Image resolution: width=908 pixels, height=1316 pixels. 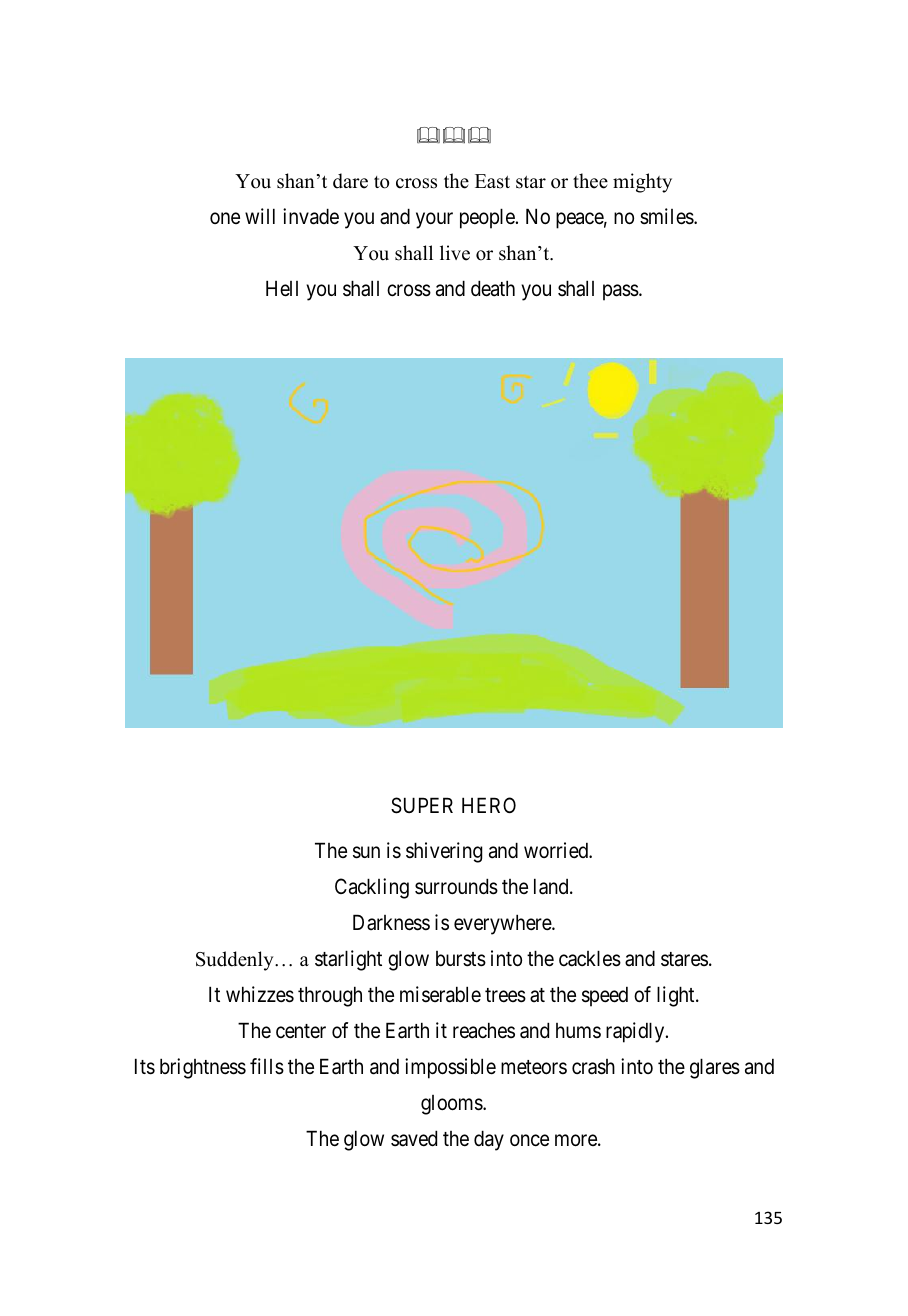 What do you see at coordinates (667, 216) in the screenshot?
I see `smiles` at bounding box center [667, 216].
